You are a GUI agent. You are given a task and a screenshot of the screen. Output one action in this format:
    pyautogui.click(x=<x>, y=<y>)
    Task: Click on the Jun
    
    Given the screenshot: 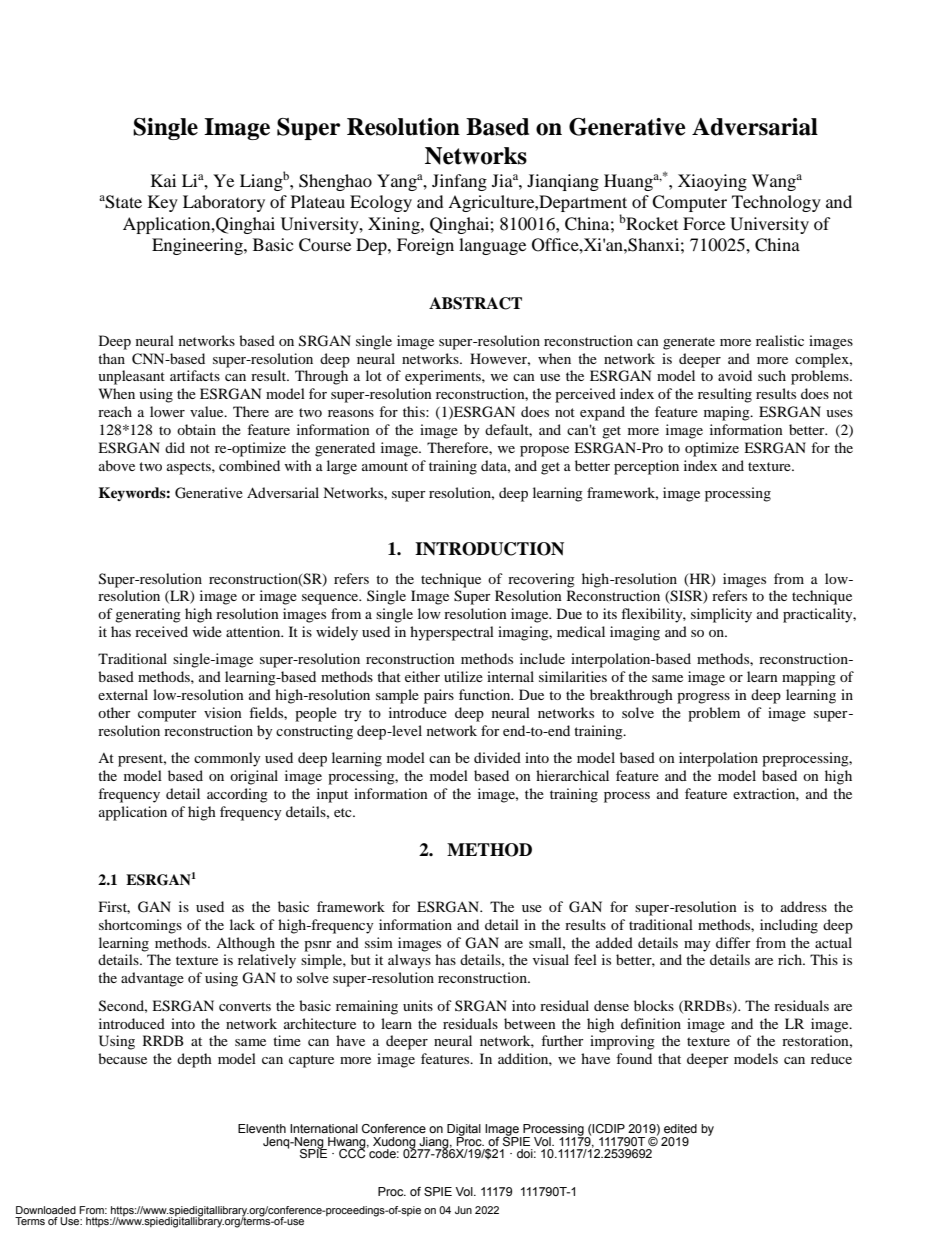 What is the action you would take?
    pyautogui.click(x=463, y=1210)
